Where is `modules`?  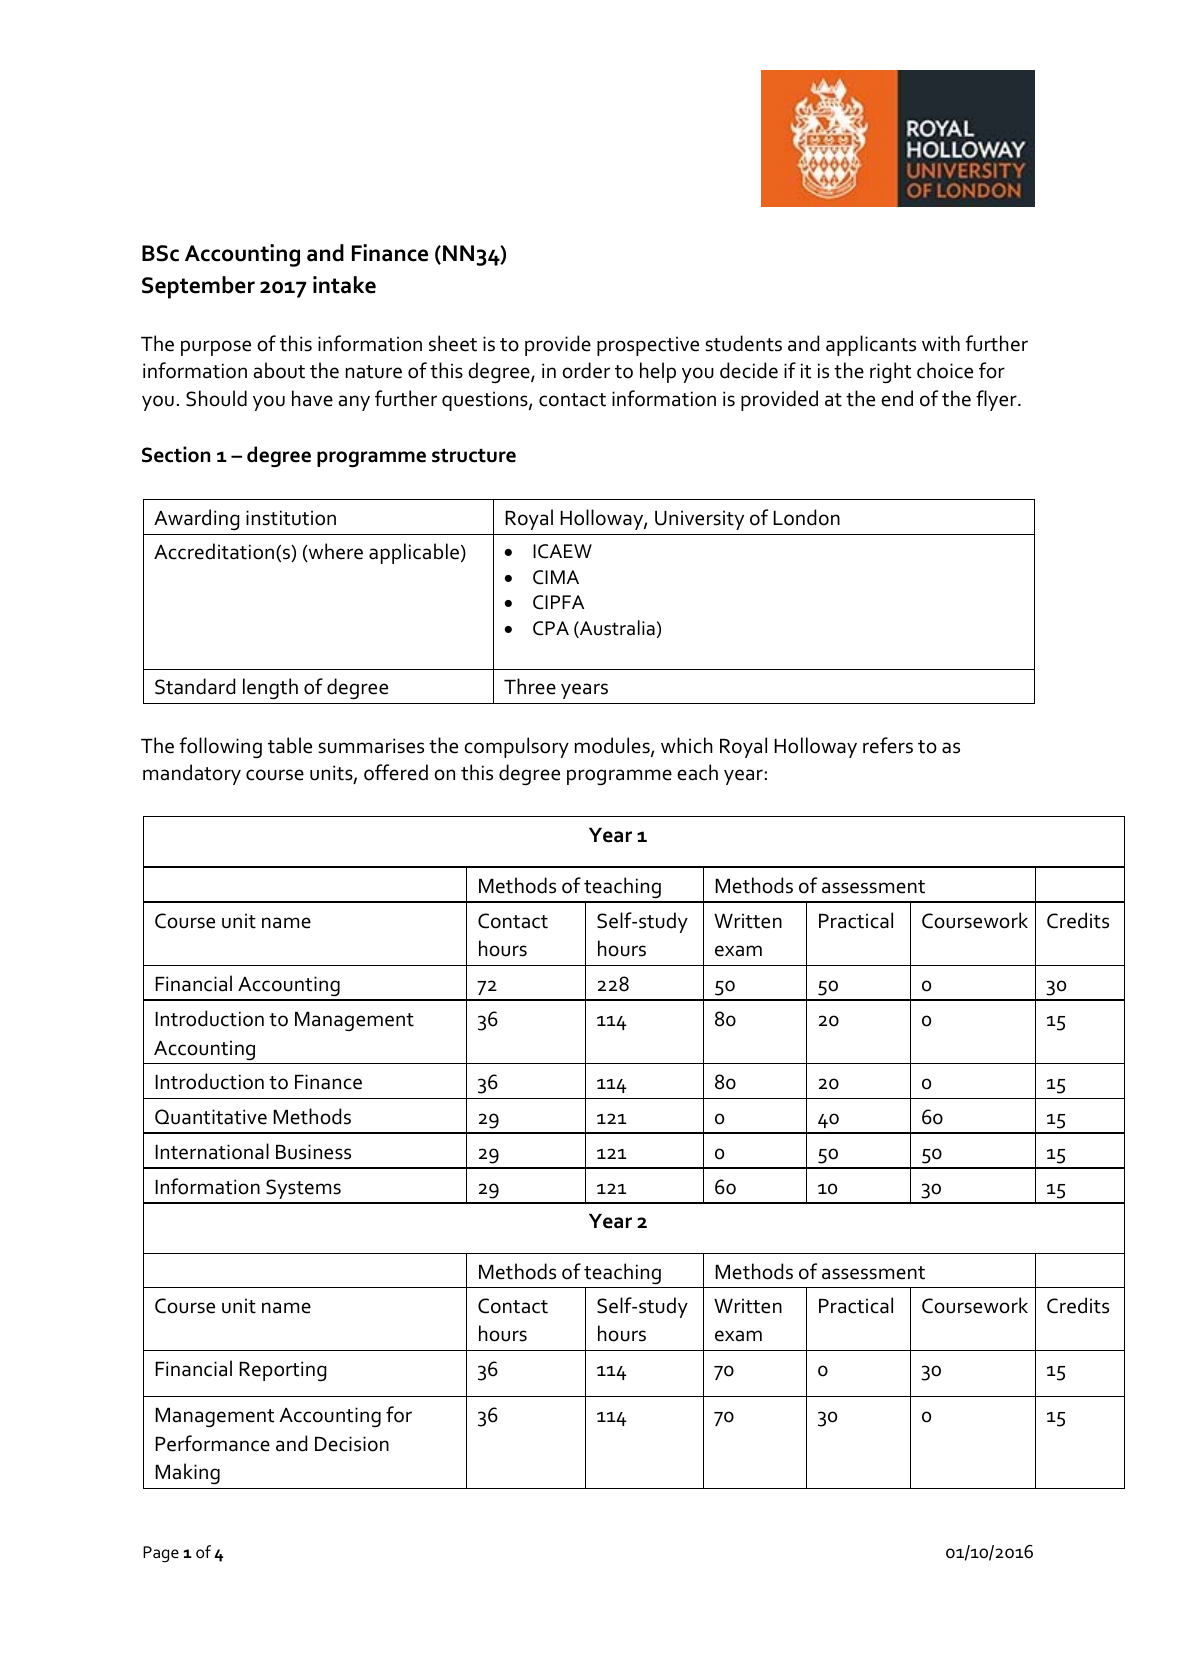 modules is located at coordinates (613, 746).
